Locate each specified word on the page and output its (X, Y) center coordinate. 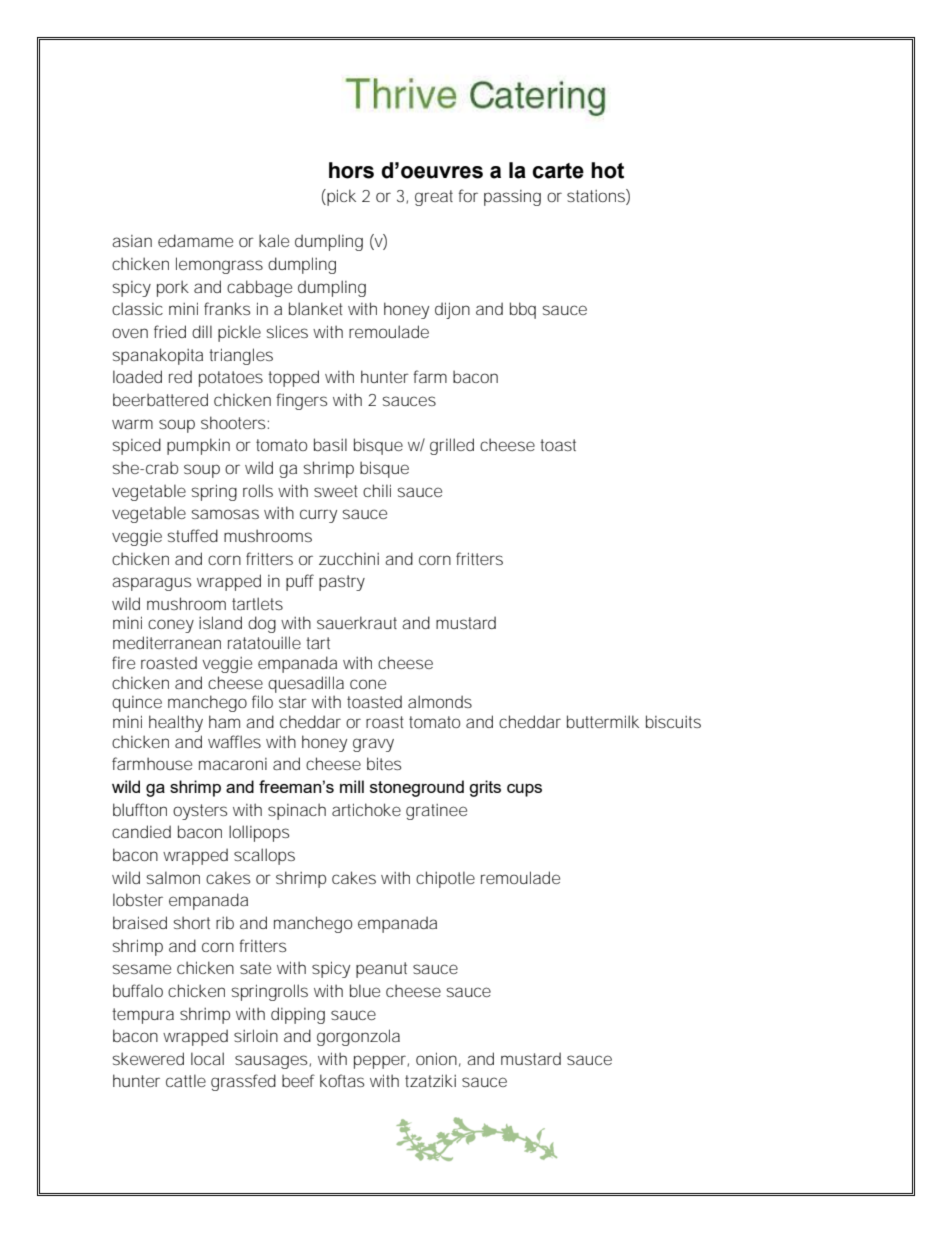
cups (524, 790)
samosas (225, 514)
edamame (195, 240)
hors (351, 170)
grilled (452, 446)
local (207, 1058)
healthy (176, 723)
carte (558, 171)
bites (384, 763)
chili (377, 490)
